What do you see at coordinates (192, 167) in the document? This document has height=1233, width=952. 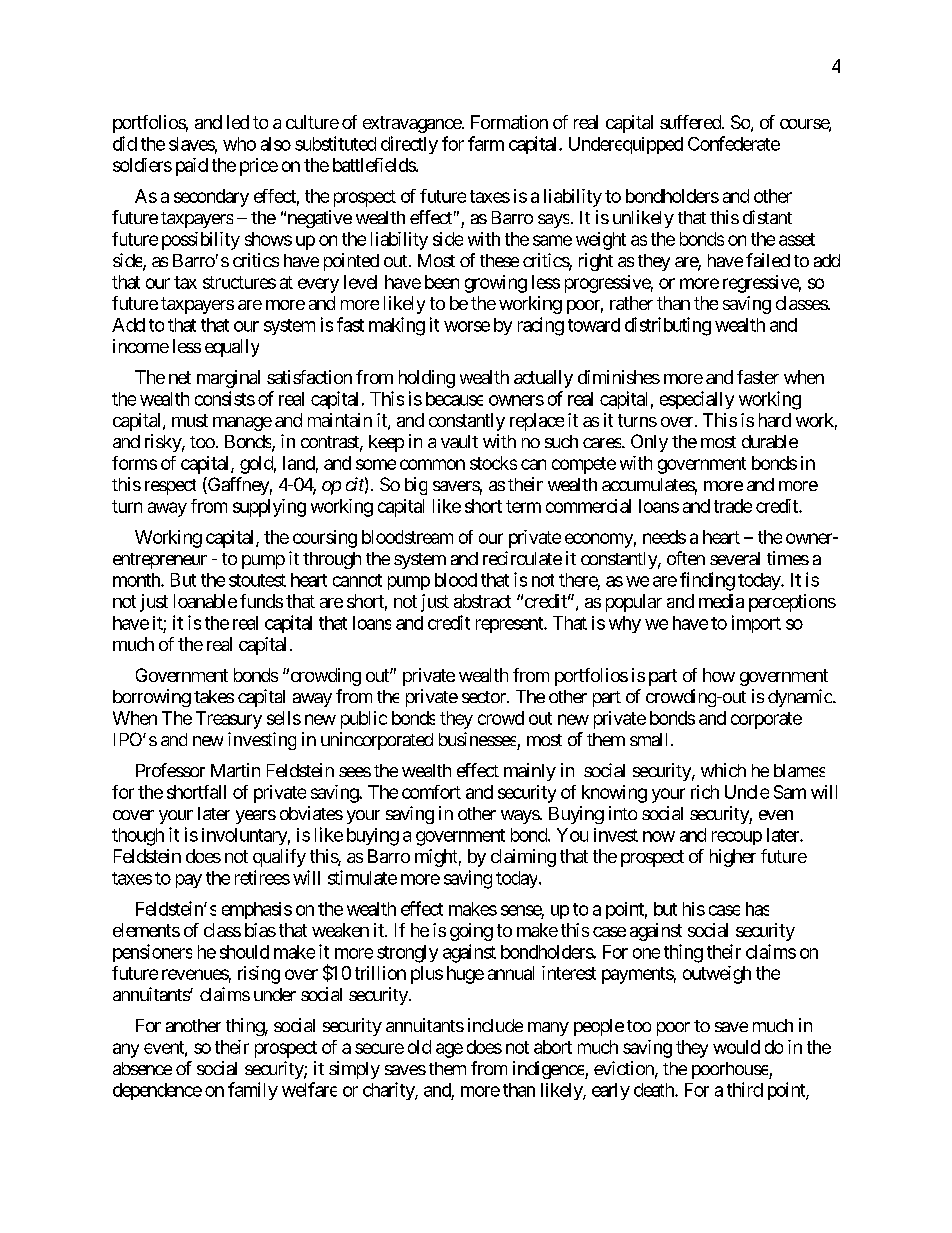 I see `paid` at bounding box center [192, 167].
